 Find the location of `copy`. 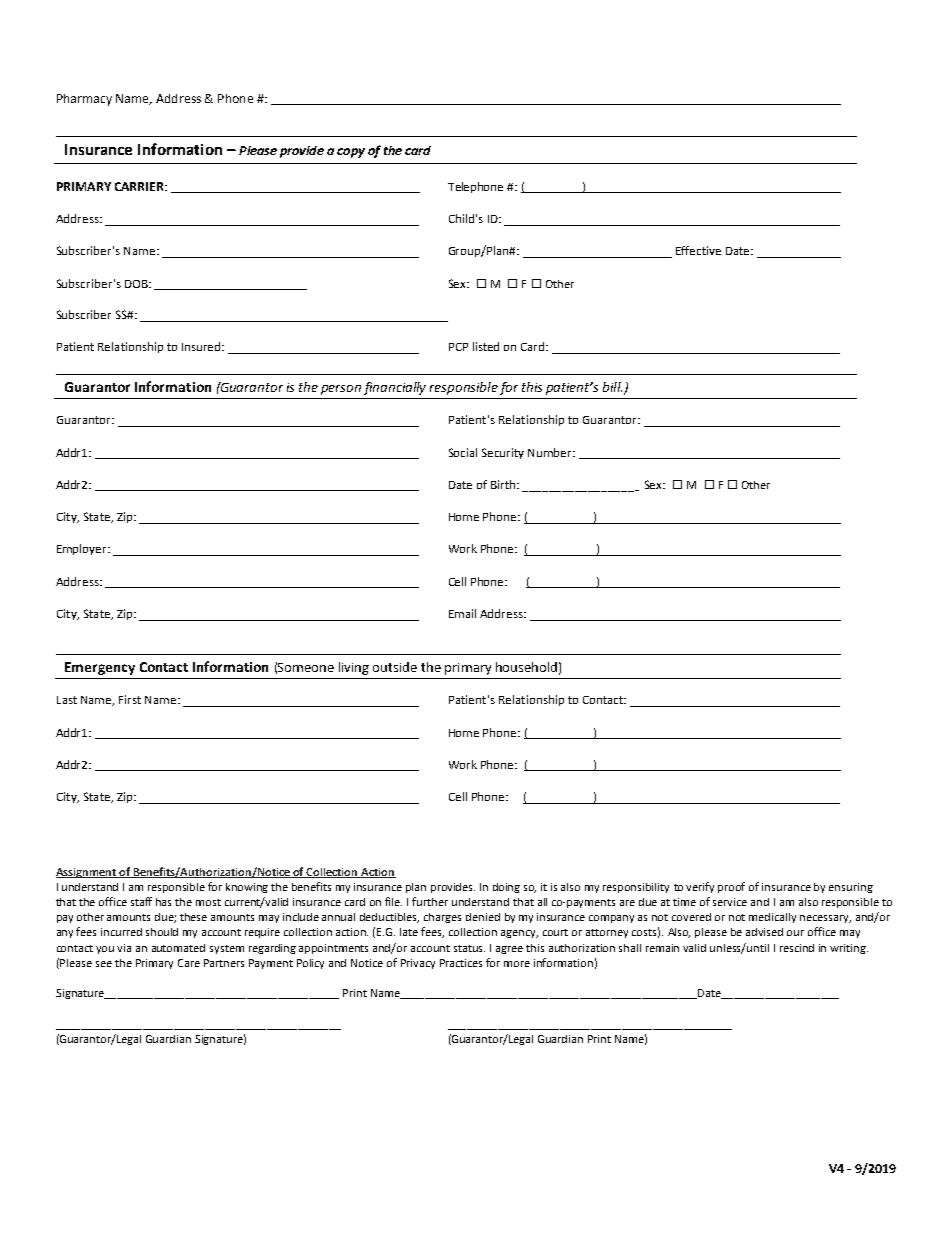

copy is located at coordinates (351, 153).
